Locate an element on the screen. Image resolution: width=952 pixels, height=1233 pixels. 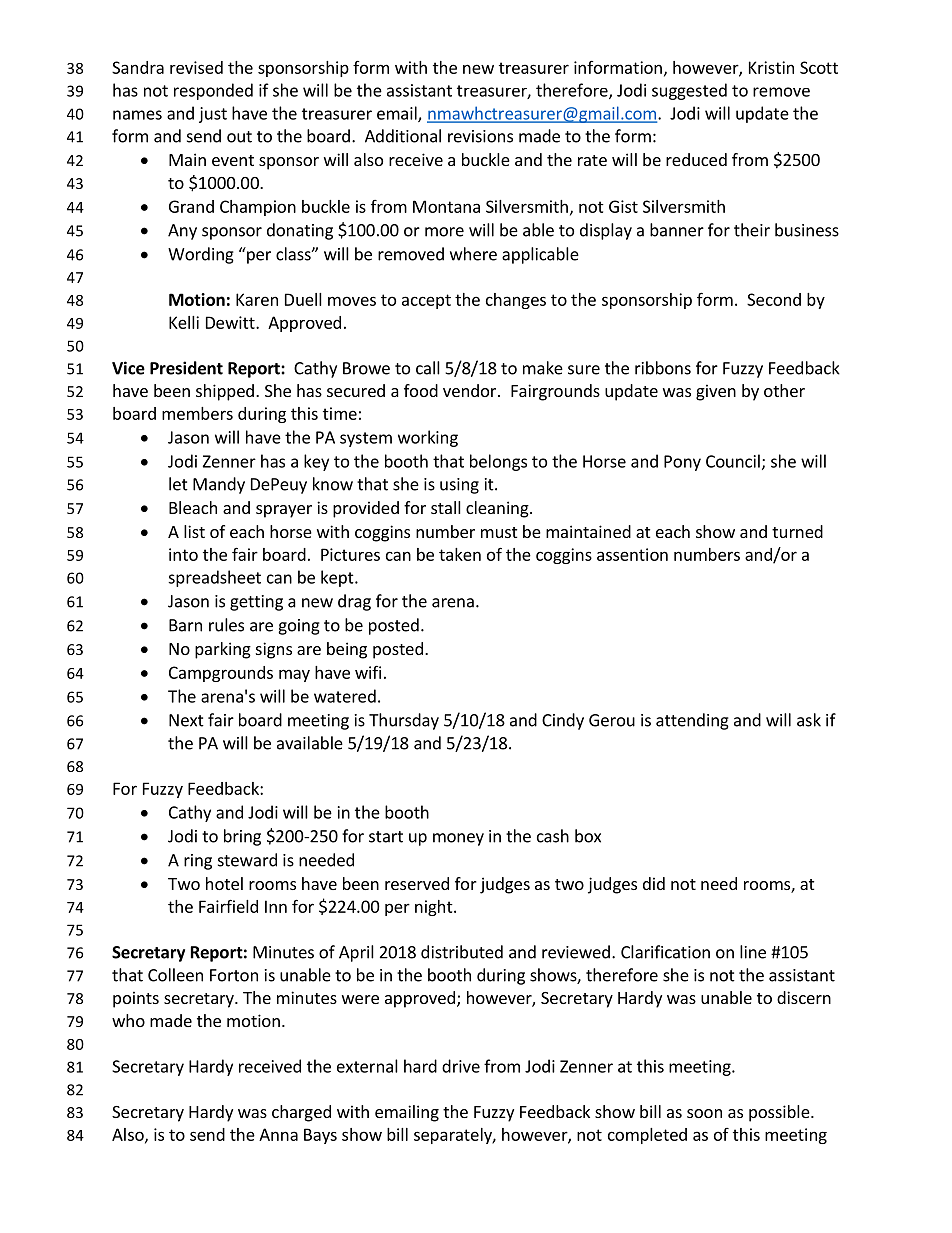
money is located at coordinates (458, 839).
